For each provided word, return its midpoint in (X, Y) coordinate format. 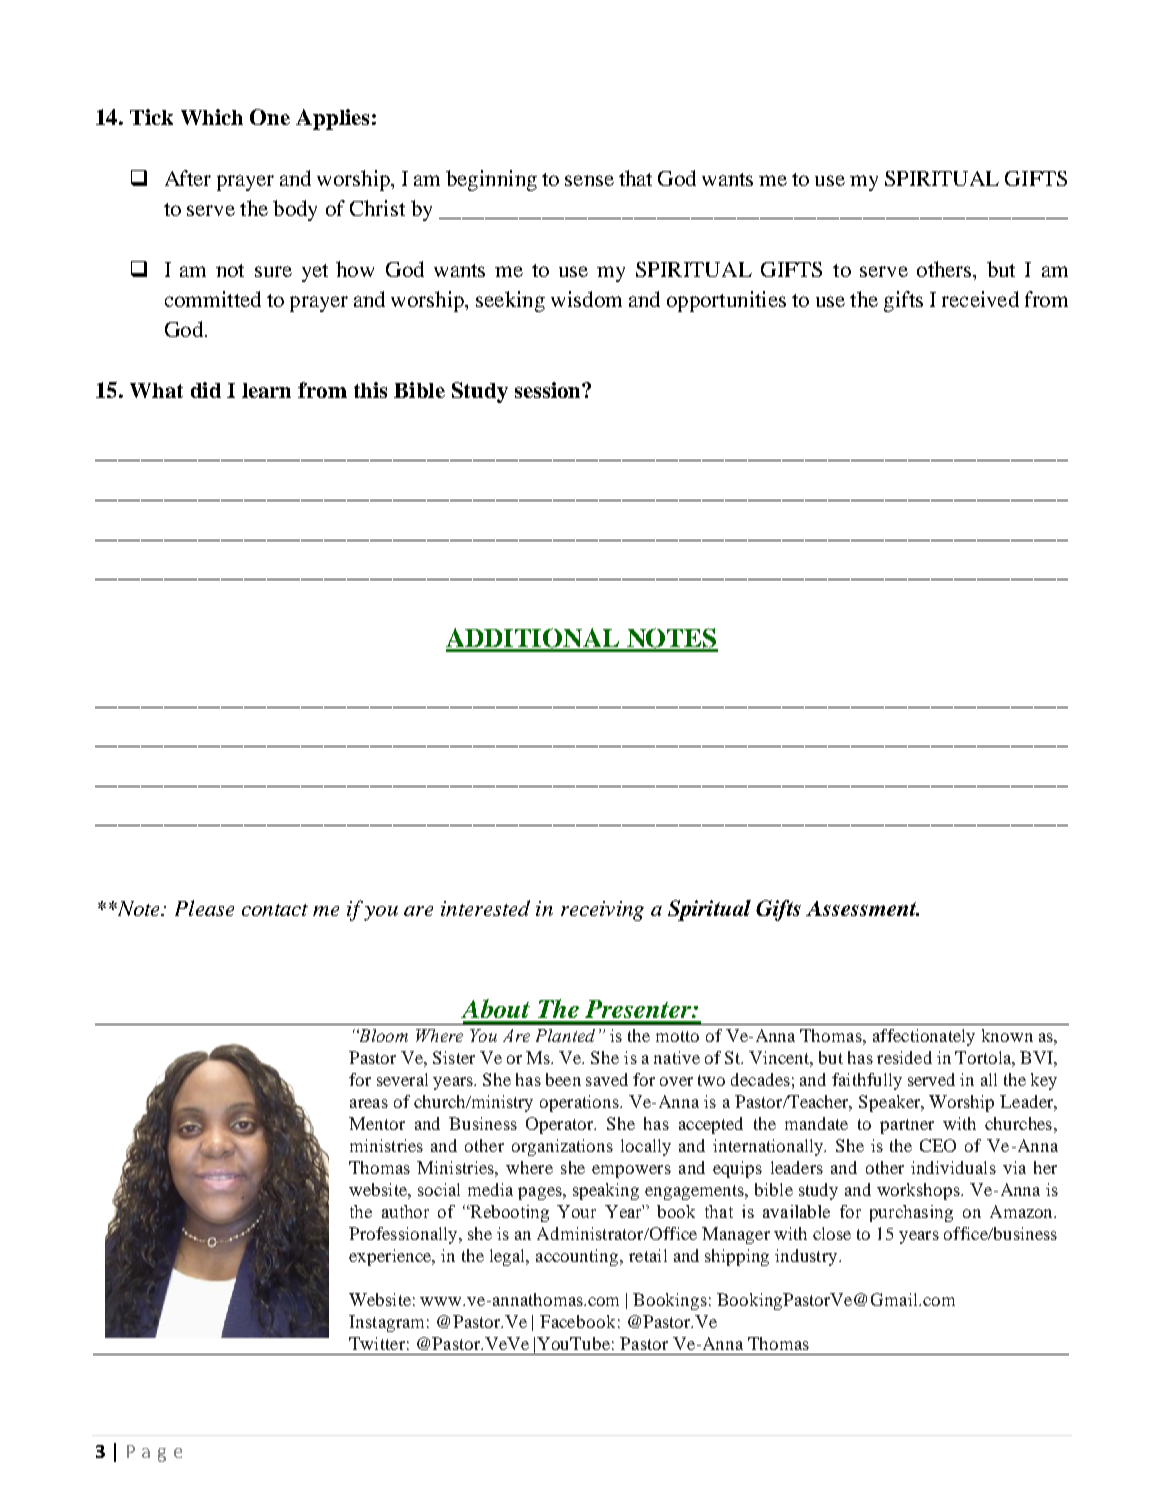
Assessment (862, 908)
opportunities (726, 301)
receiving (602, 911)
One (270, 117)
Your (576, 1211)
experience (391, 1257)
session (549, 390)
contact (275, 910)
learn (266, 390)
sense (589, 180)
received (980, 299)
